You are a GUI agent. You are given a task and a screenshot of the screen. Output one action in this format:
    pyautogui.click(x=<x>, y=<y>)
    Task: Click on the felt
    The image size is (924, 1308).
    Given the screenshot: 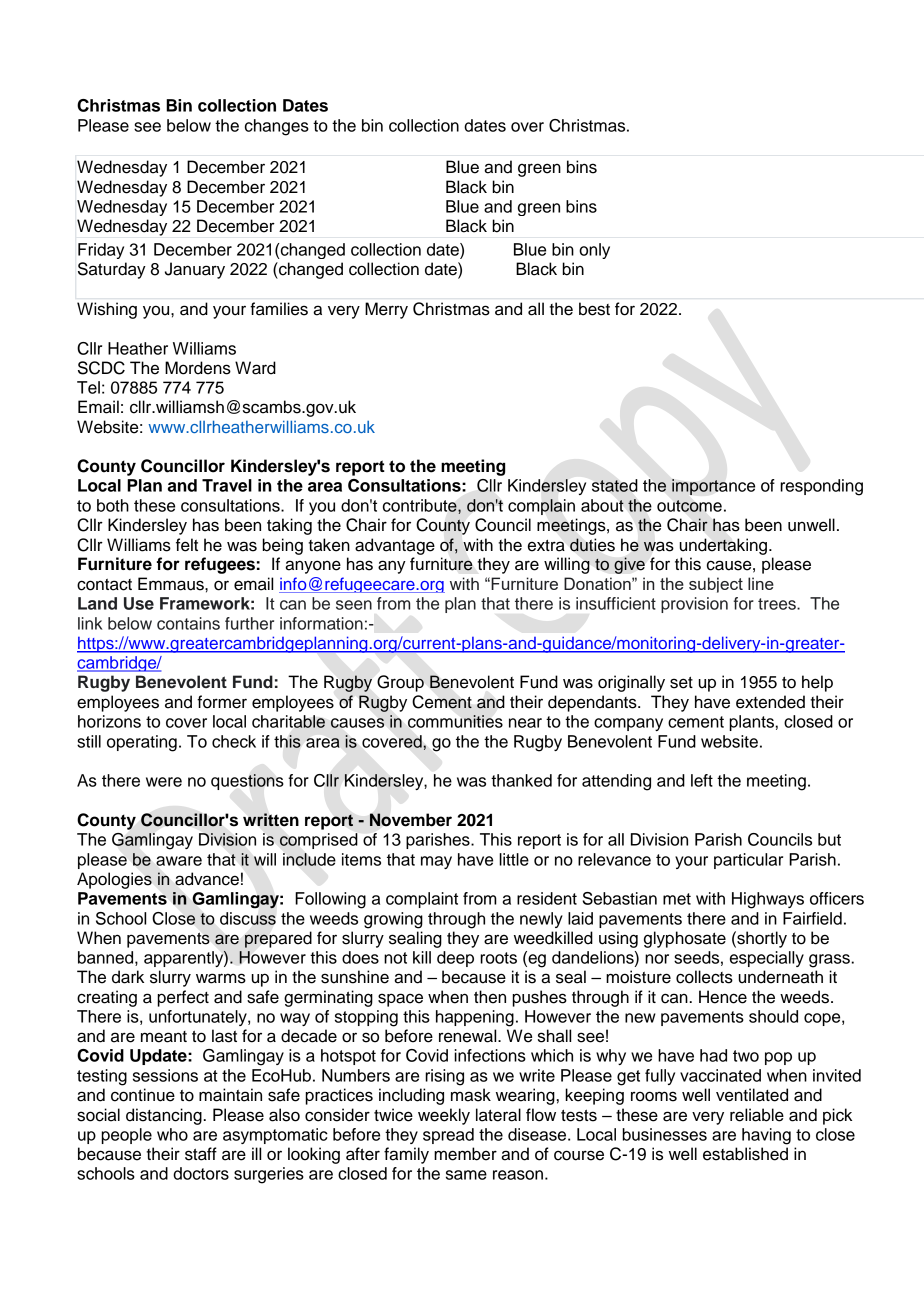 What is the action you would take?
    pyautogui.click(x=187, y=545)
